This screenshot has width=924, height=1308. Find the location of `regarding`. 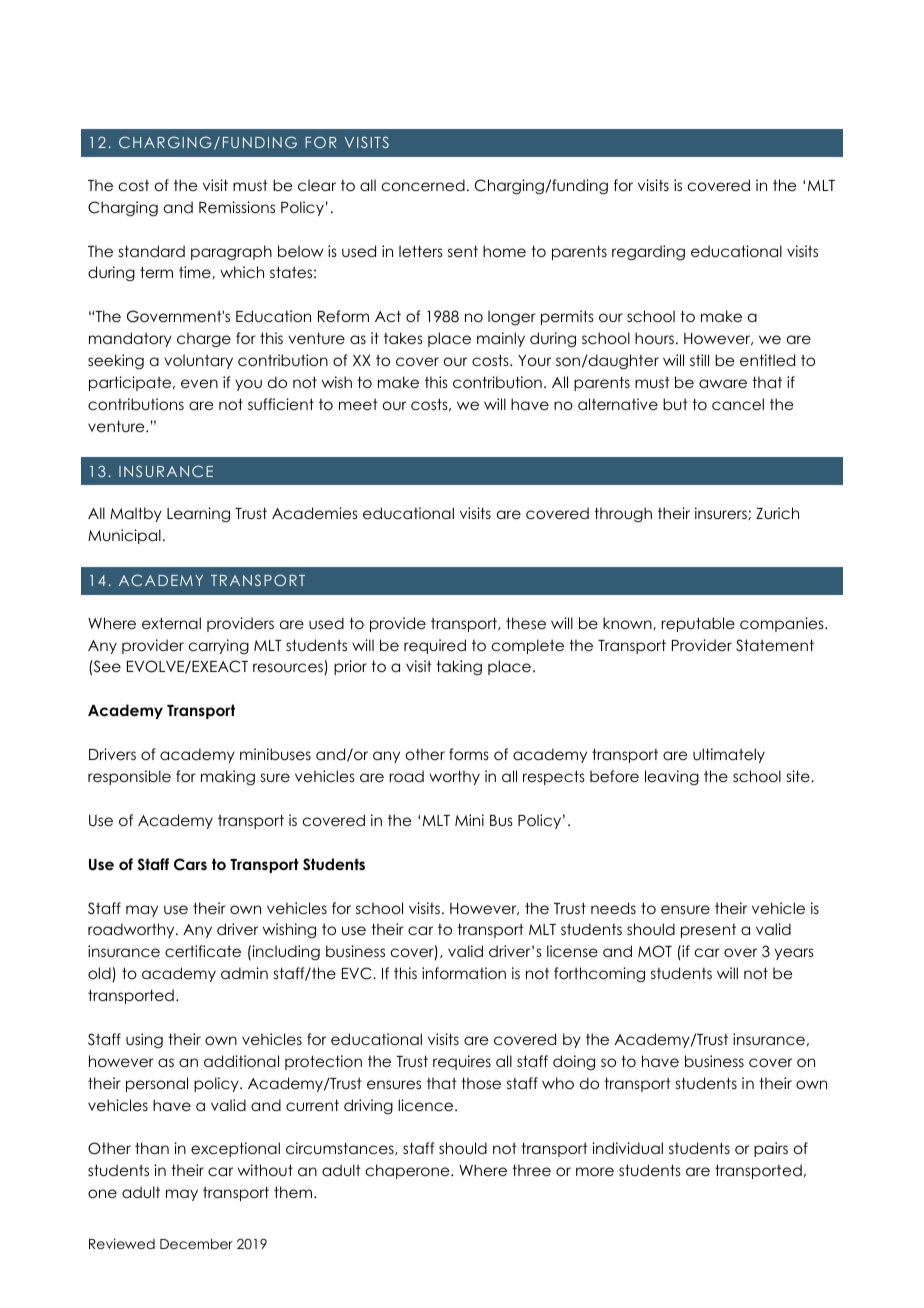

regarding is located at coordinates (648, 253).
